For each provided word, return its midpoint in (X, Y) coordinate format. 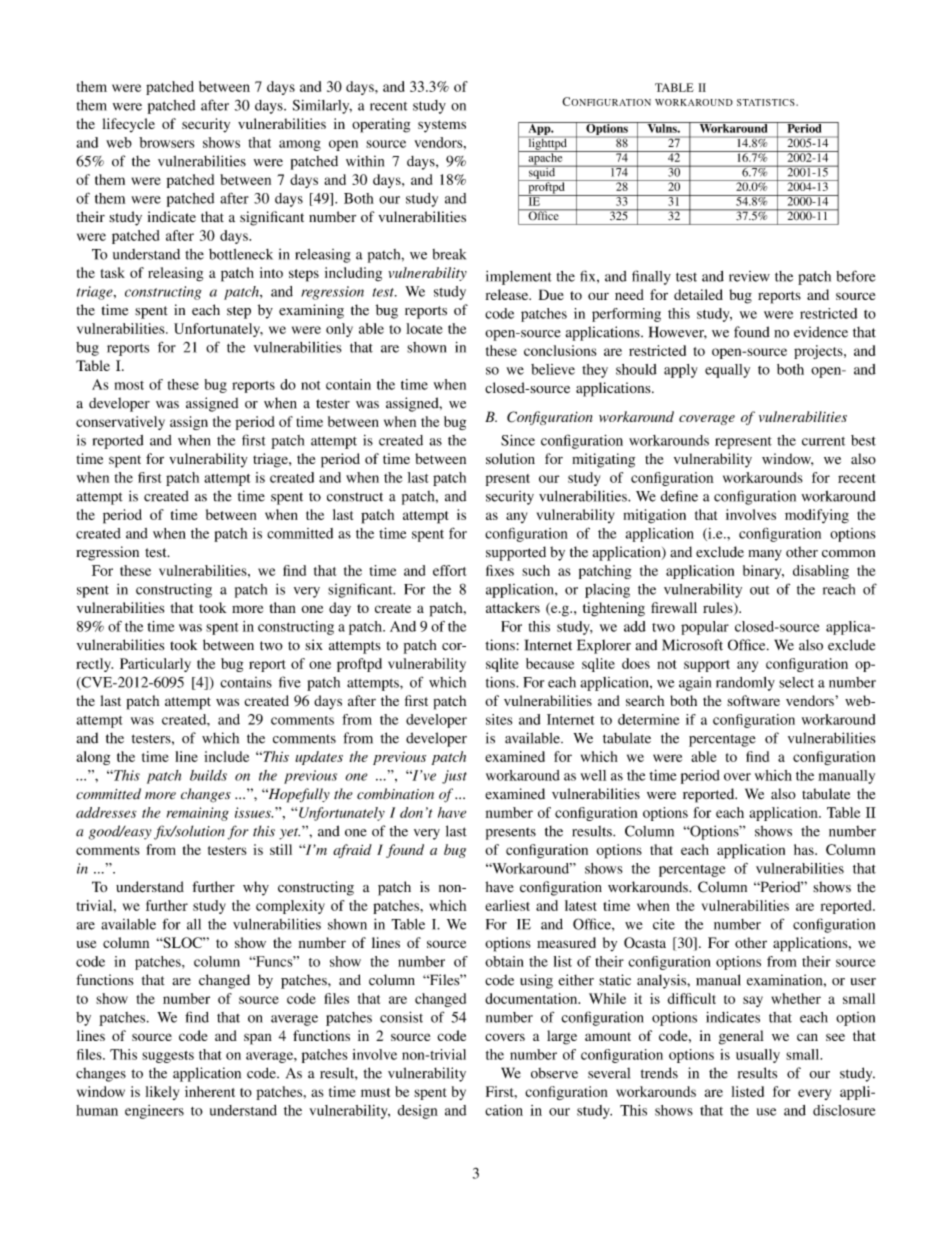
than (282, 607)
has (805, 849)
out (759, 590)
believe (553, 369)
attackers (513, 607)
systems (442, 126)
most (129, 385)
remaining (198, 814)
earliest (507, 905)
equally (727, 371)
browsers (166, 142)
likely (162, 1093)
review (749, 276)
